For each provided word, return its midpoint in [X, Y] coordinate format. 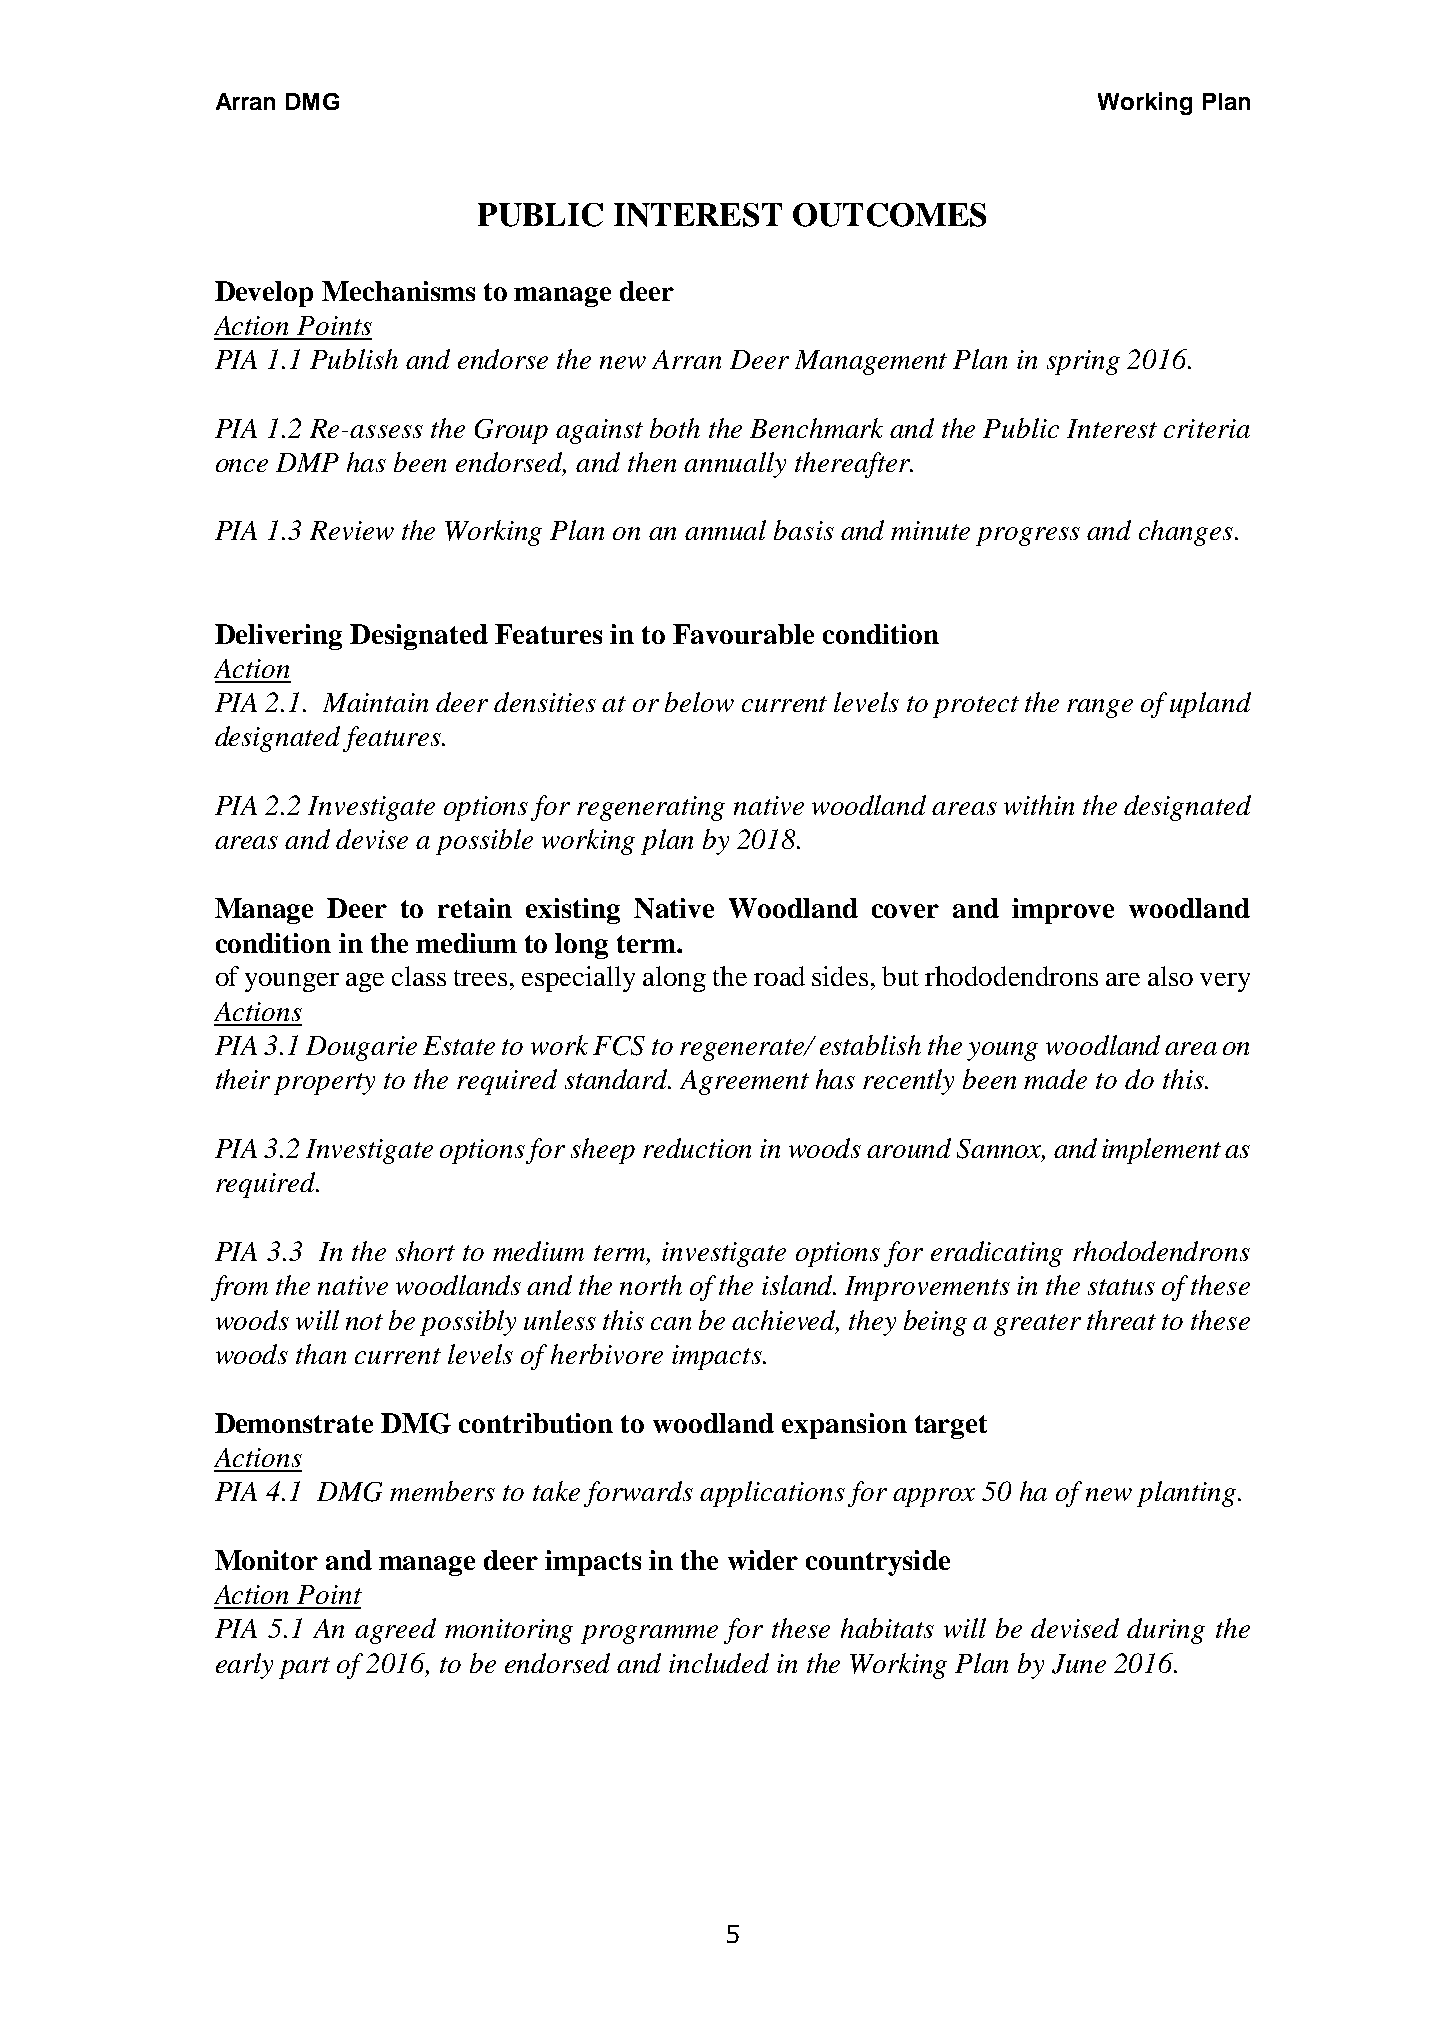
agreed [395, 1631]
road [779, 976]
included [719, 1663]
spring [1083, 362]
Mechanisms [398, 291]
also [1170, 976]
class [419, 976]
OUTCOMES [889, 215]
